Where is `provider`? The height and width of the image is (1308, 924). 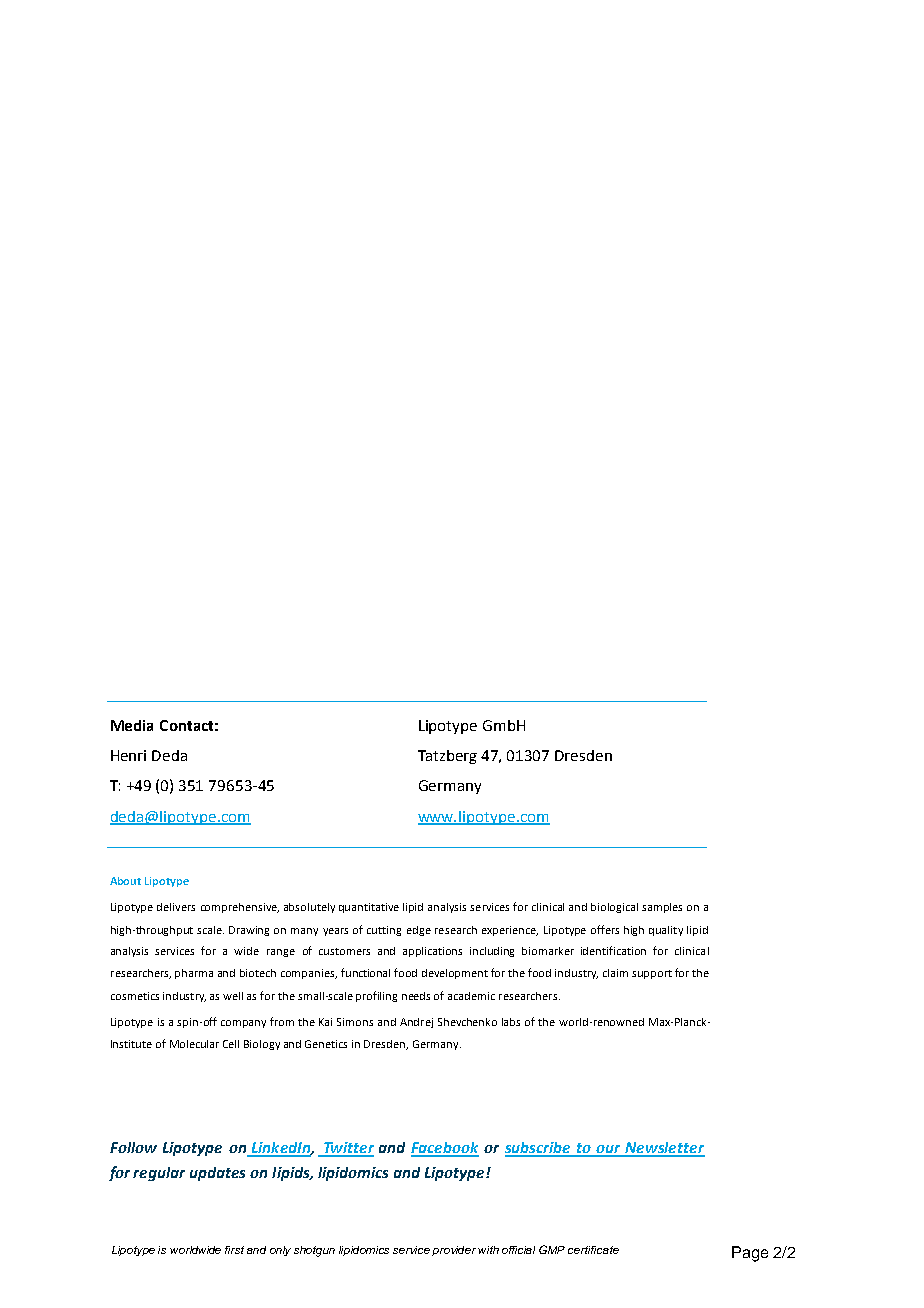
provider is located at coordinates (455, 1251).
